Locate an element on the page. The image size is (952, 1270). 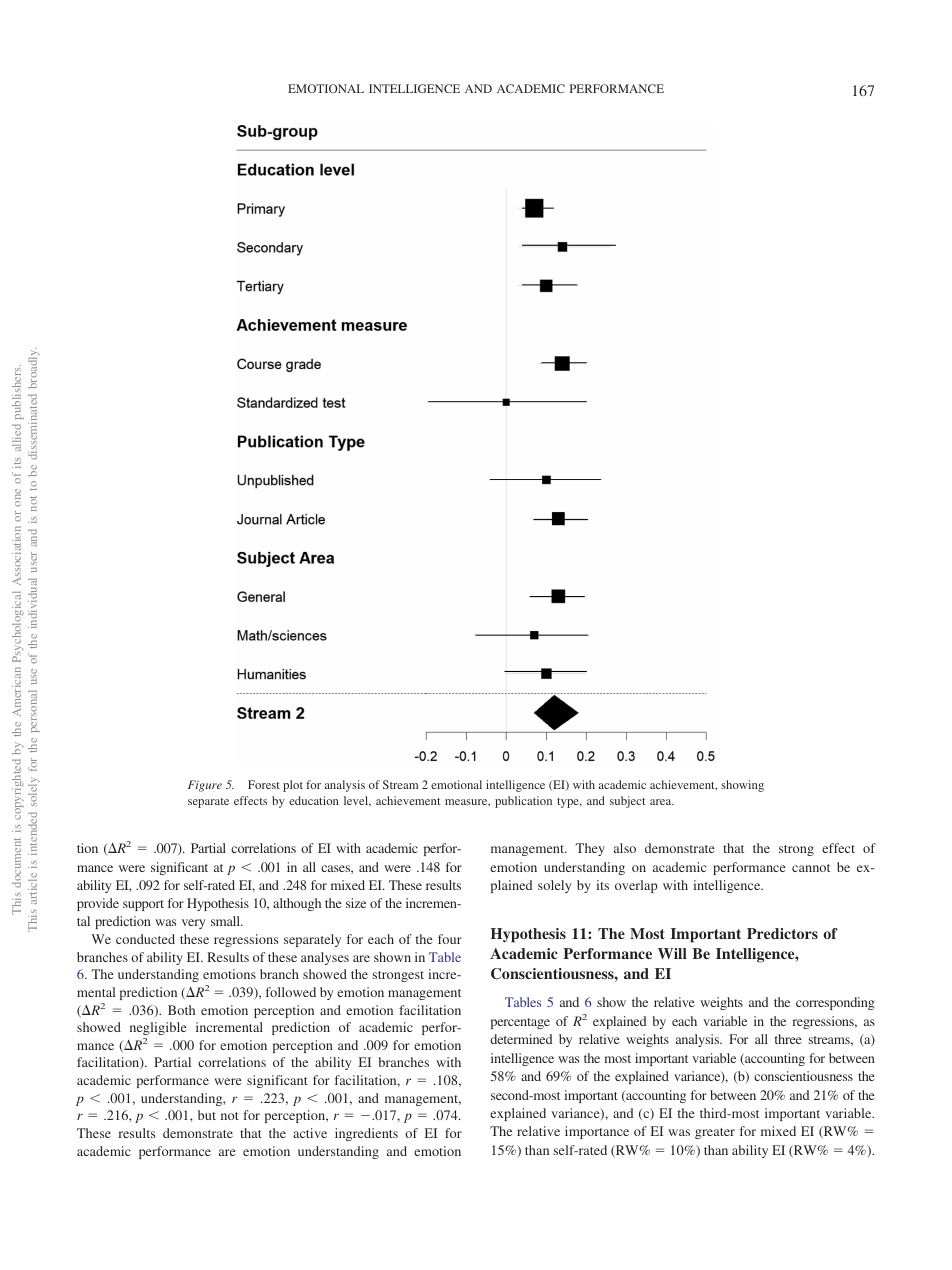
four is located at coordinates (450, 939).
